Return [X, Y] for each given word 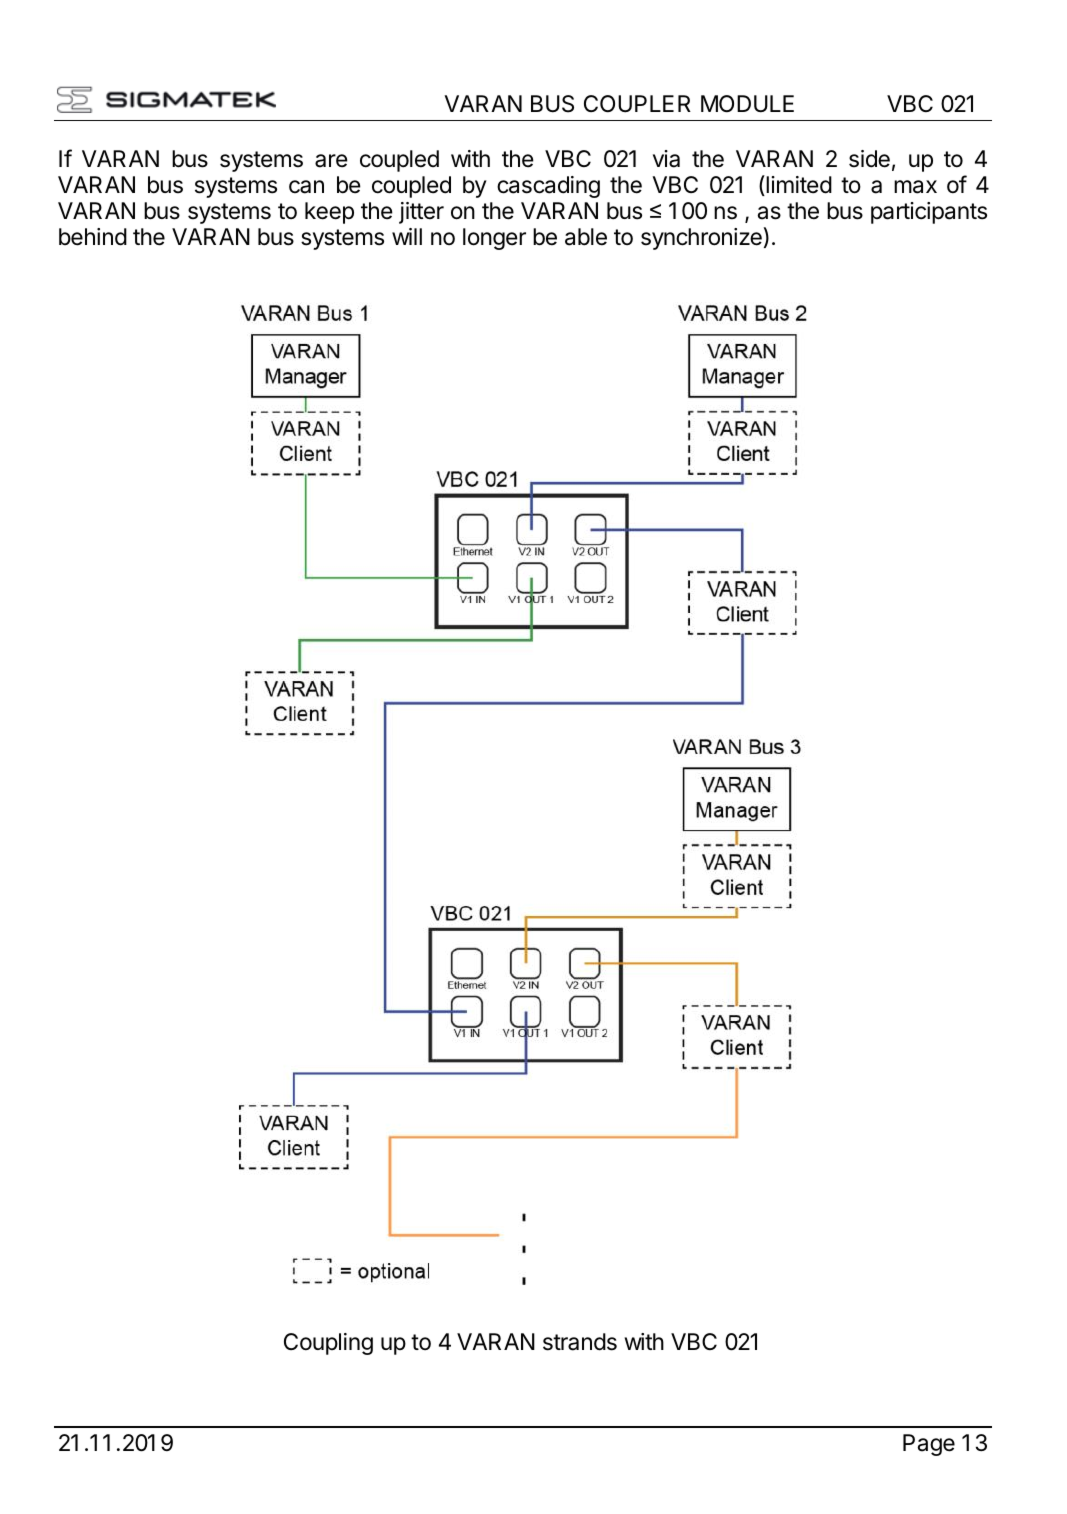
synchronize [701, 239]
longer [494, 239]
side [869, 159]
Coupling [328, 1344]
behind [93, 237]
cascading [548, 187]
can [306, 187]
